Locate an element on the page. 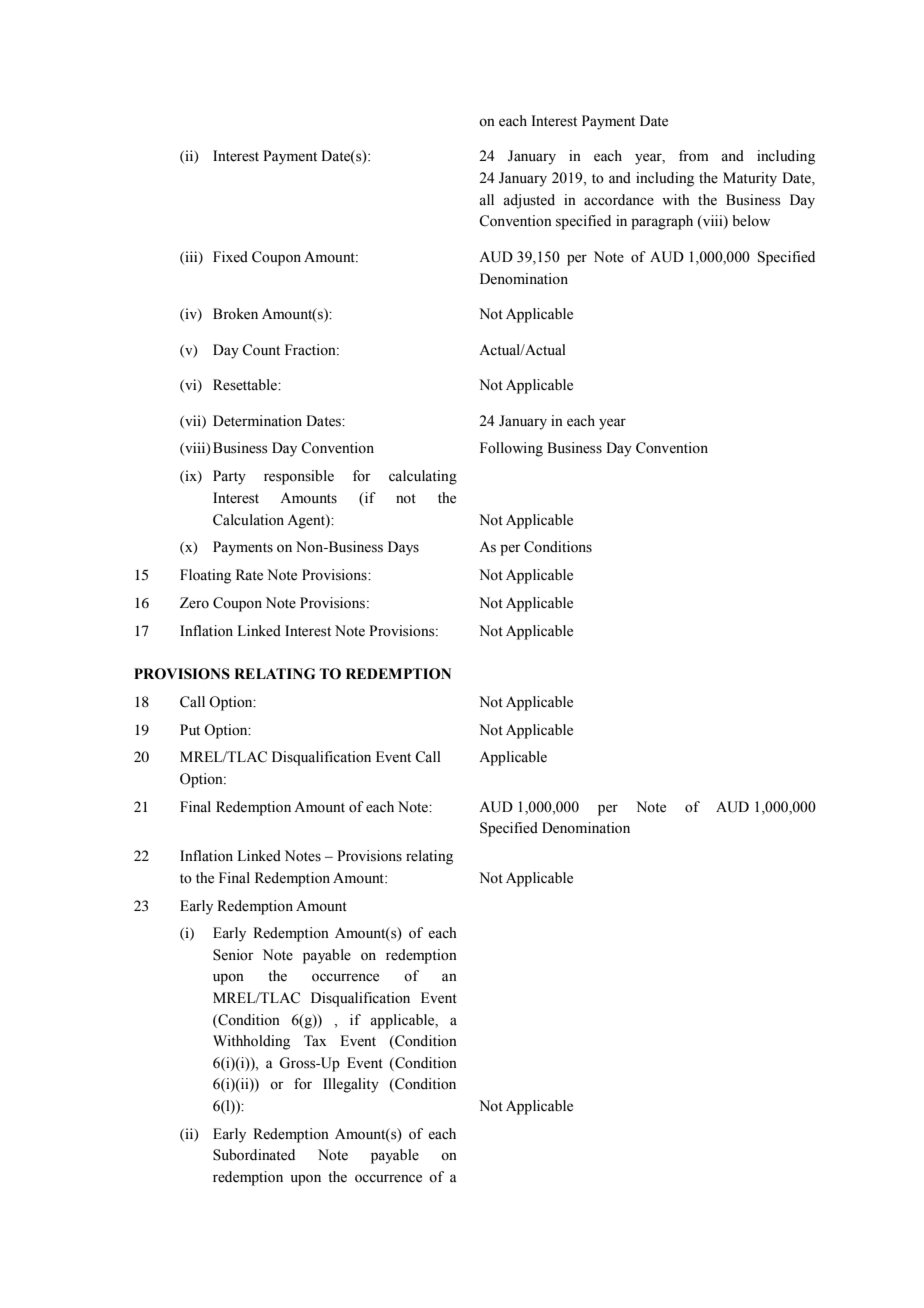  Subordinated is located at coordinates (254, 1155).
